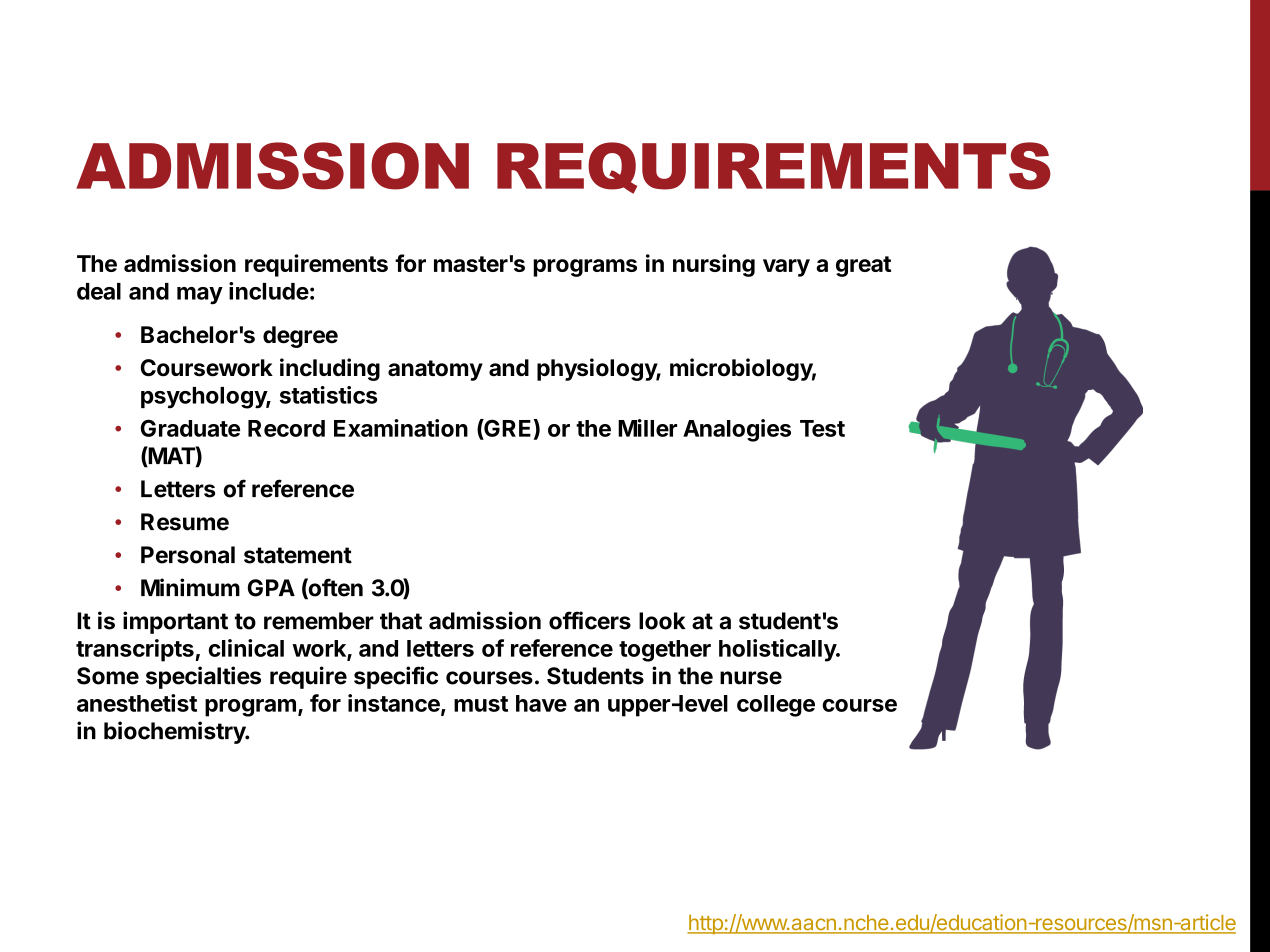  I want to click on include, so click(269, 291).
